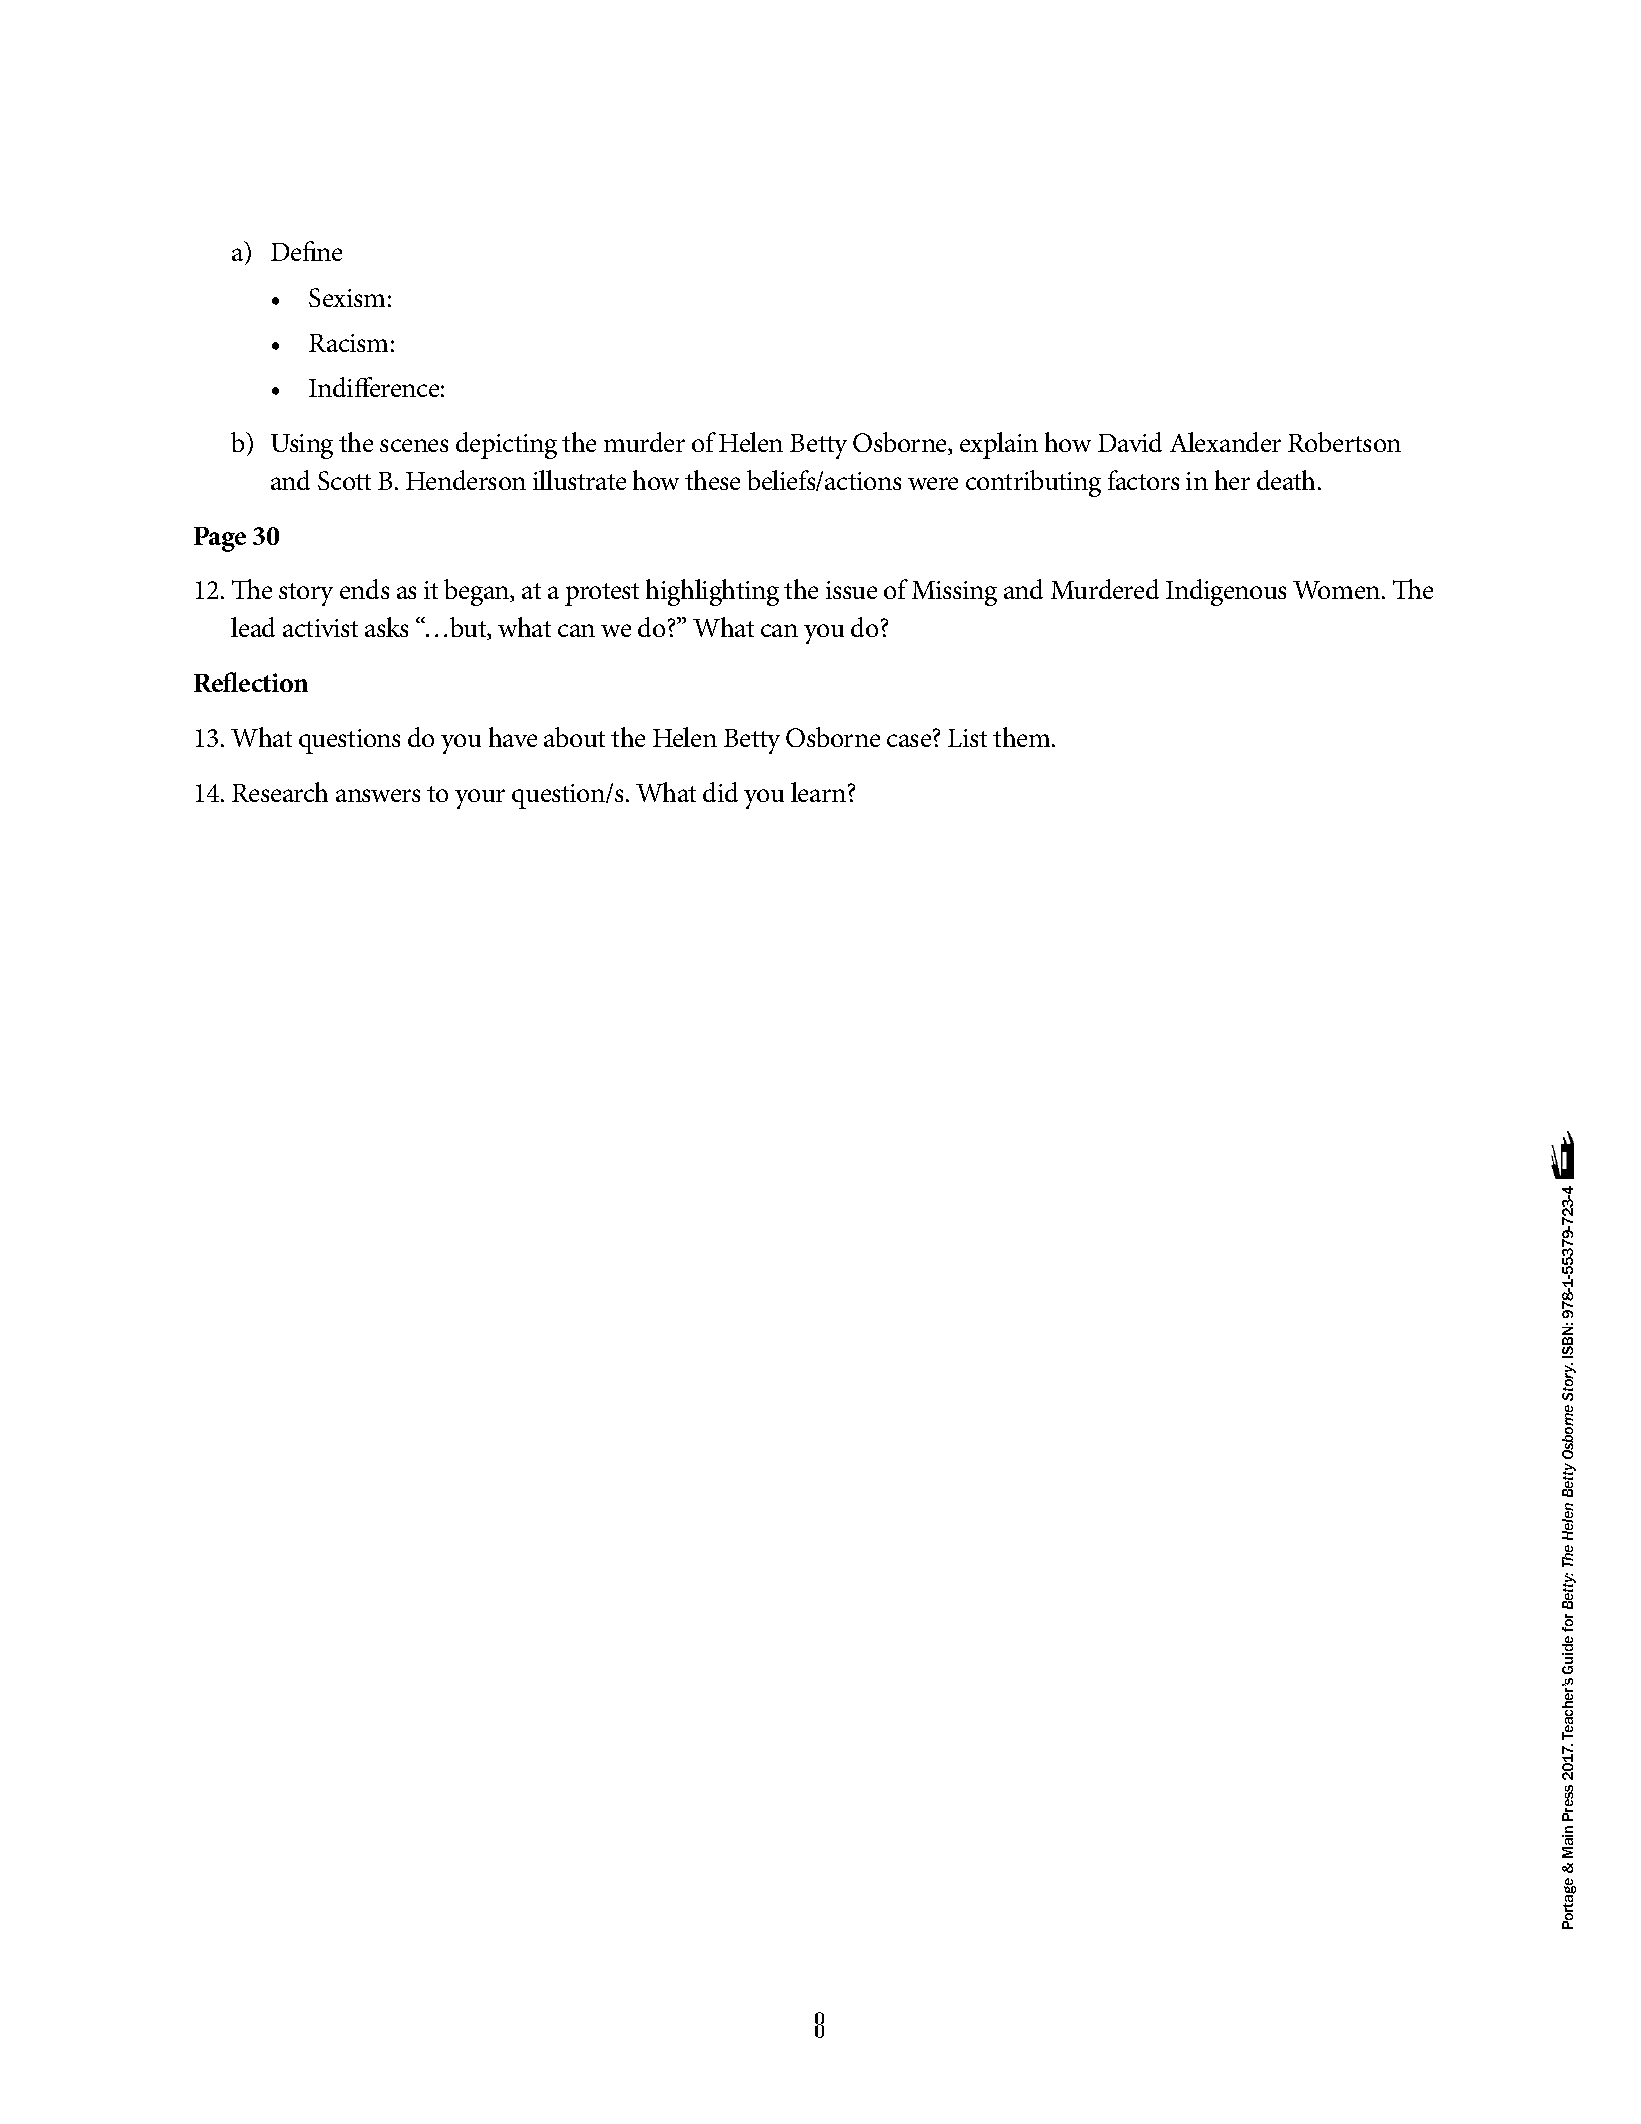 The image size is (1641, 2124). I want to click on answers, so click(378, 795).
